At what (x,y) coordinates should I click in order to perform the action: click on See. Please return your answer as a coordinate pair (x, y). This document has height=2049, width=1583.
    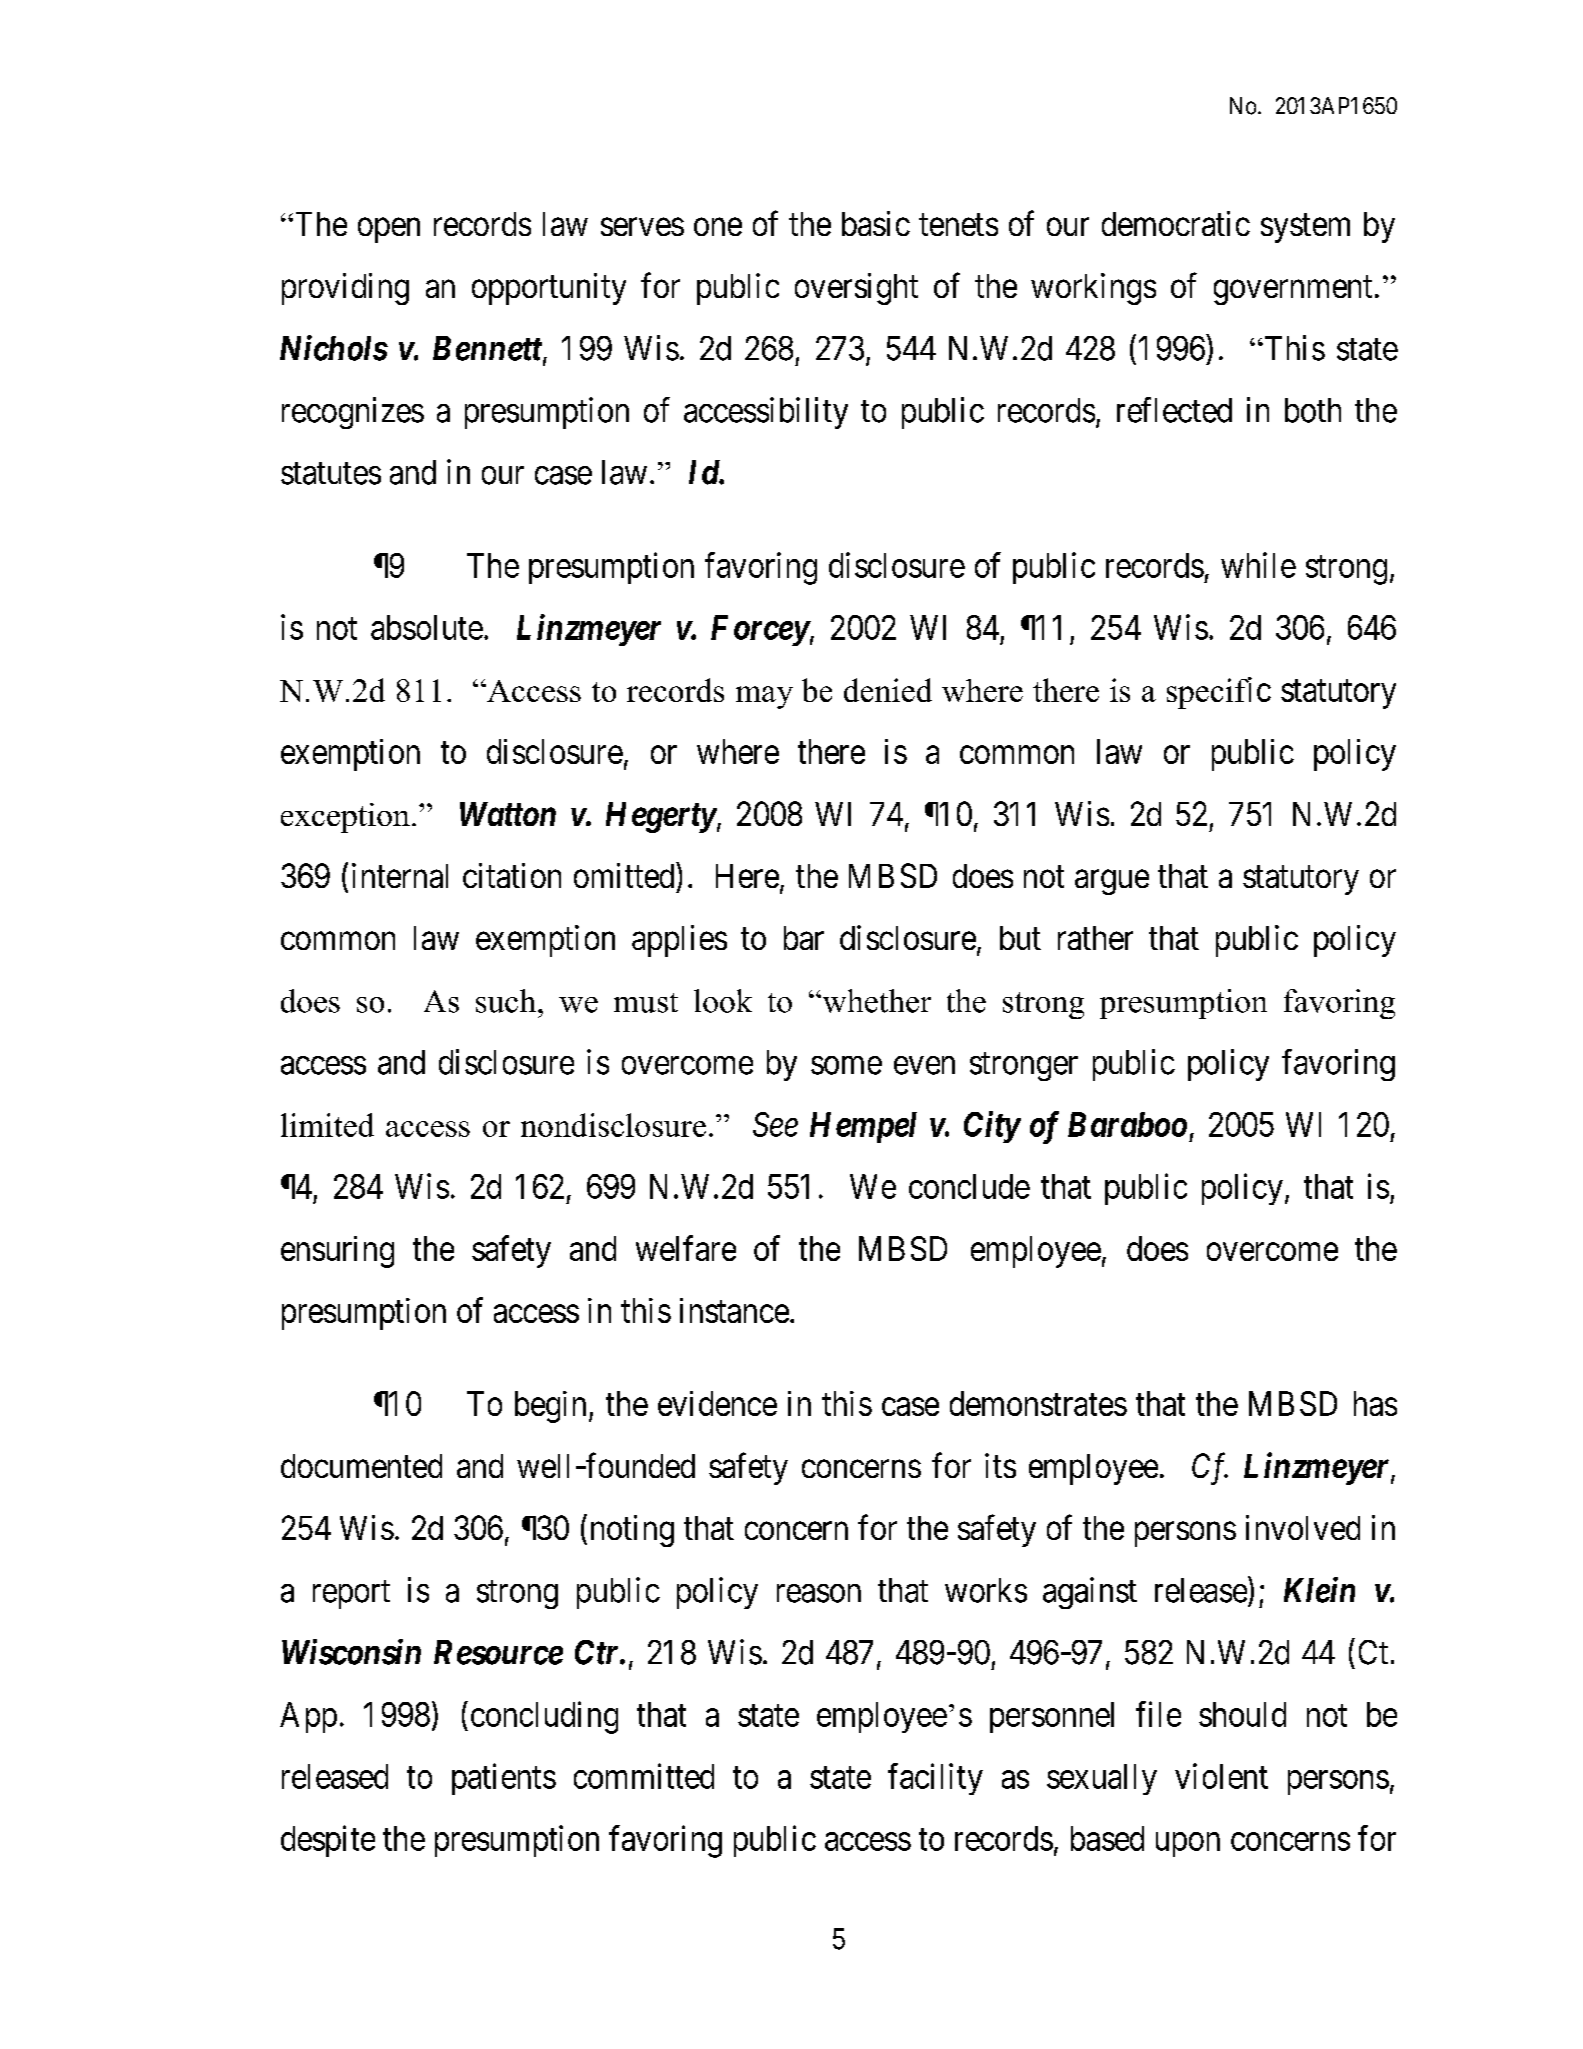
    Looking at the image, I should click on (775, 1124).
